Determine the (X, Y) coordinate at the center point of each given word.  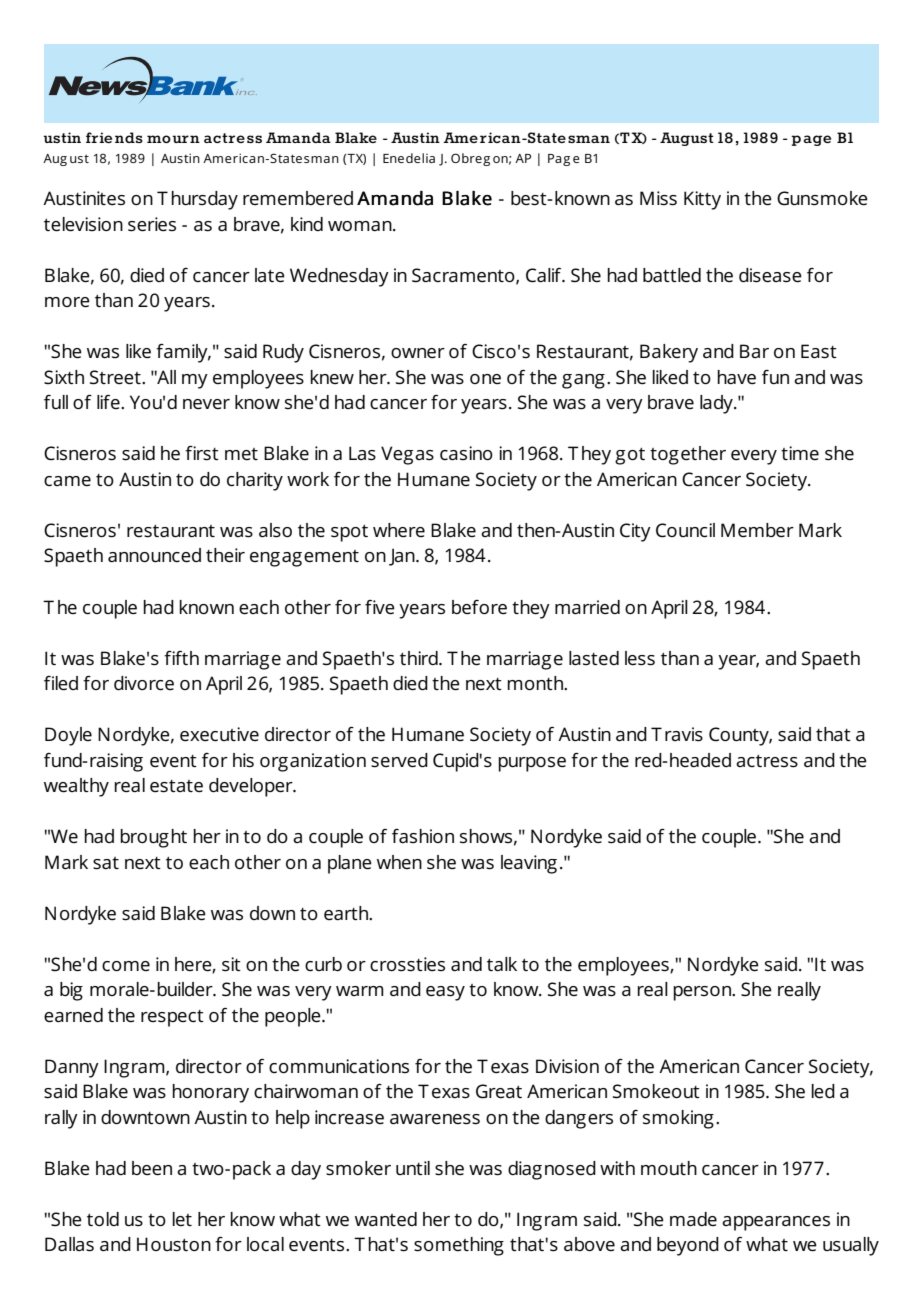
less (640, 658)
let (182, 1219)
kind (307, 224)
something (459, 1246)
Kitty (702, 200)
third (420, 658)
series (152, 224)
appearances (776, 1223)
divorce (144, 683)
